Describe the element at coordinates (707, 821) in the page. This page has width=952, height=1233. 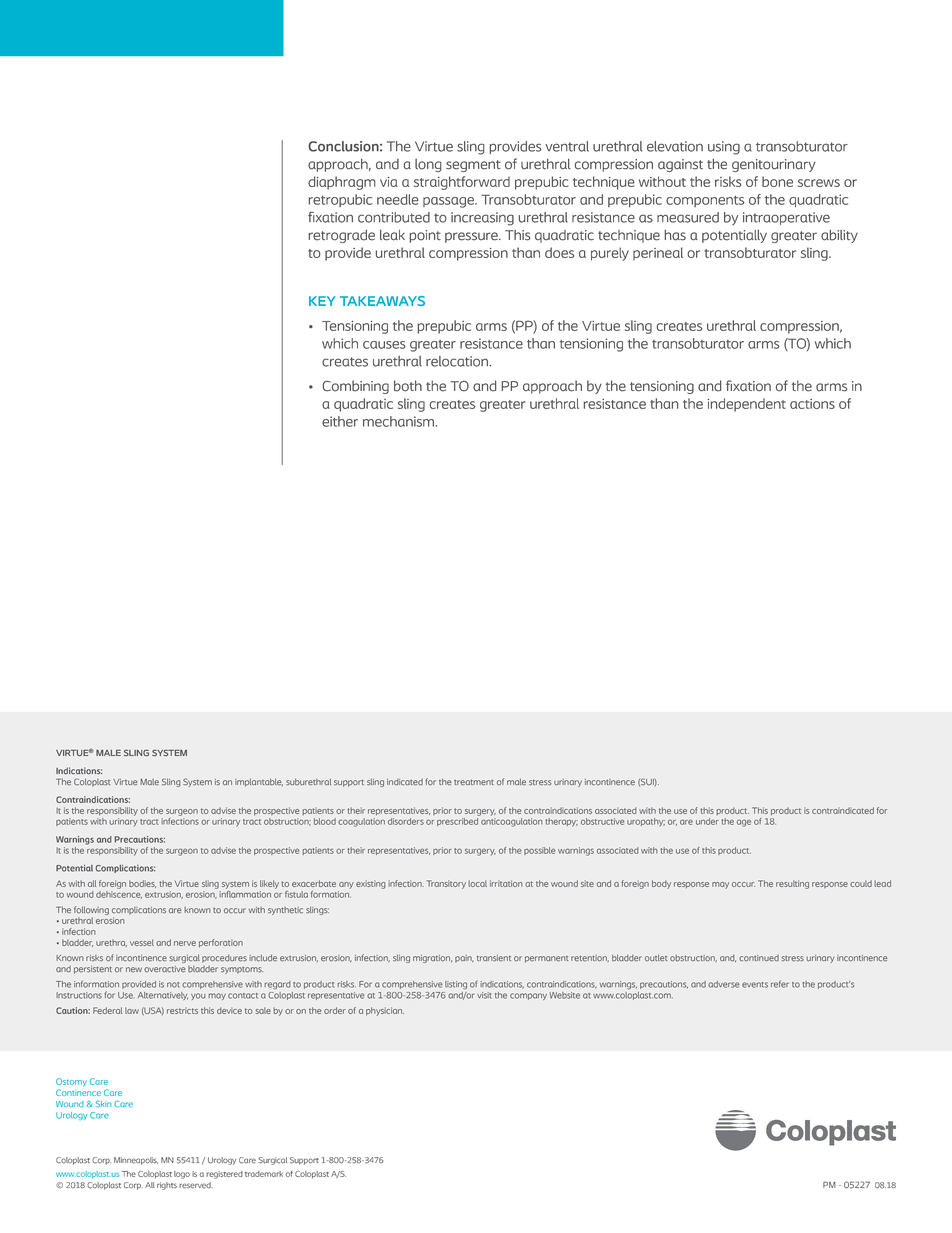
I see `under` at that location.
